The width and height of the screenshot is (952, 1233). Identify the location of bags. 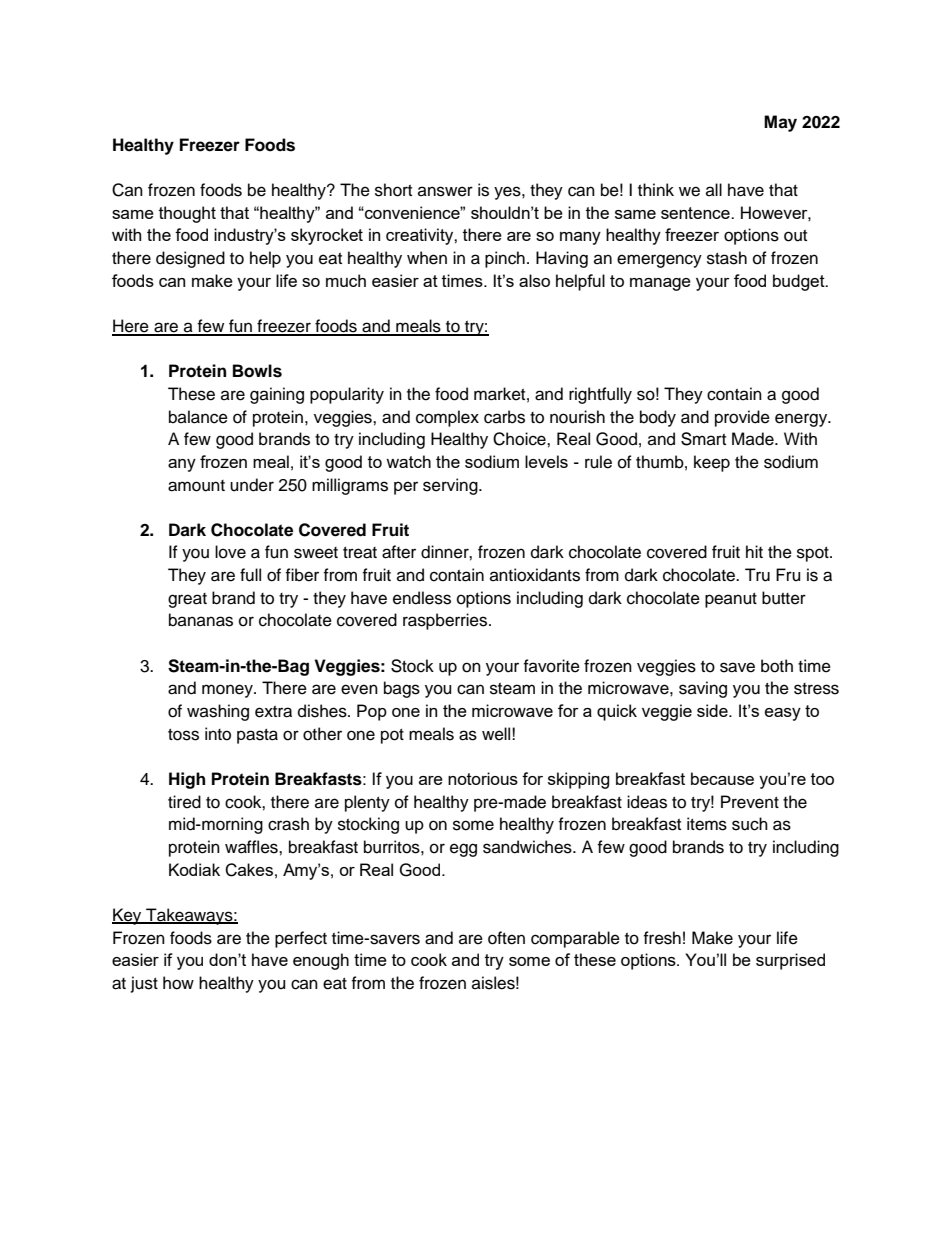
(402, 689).
